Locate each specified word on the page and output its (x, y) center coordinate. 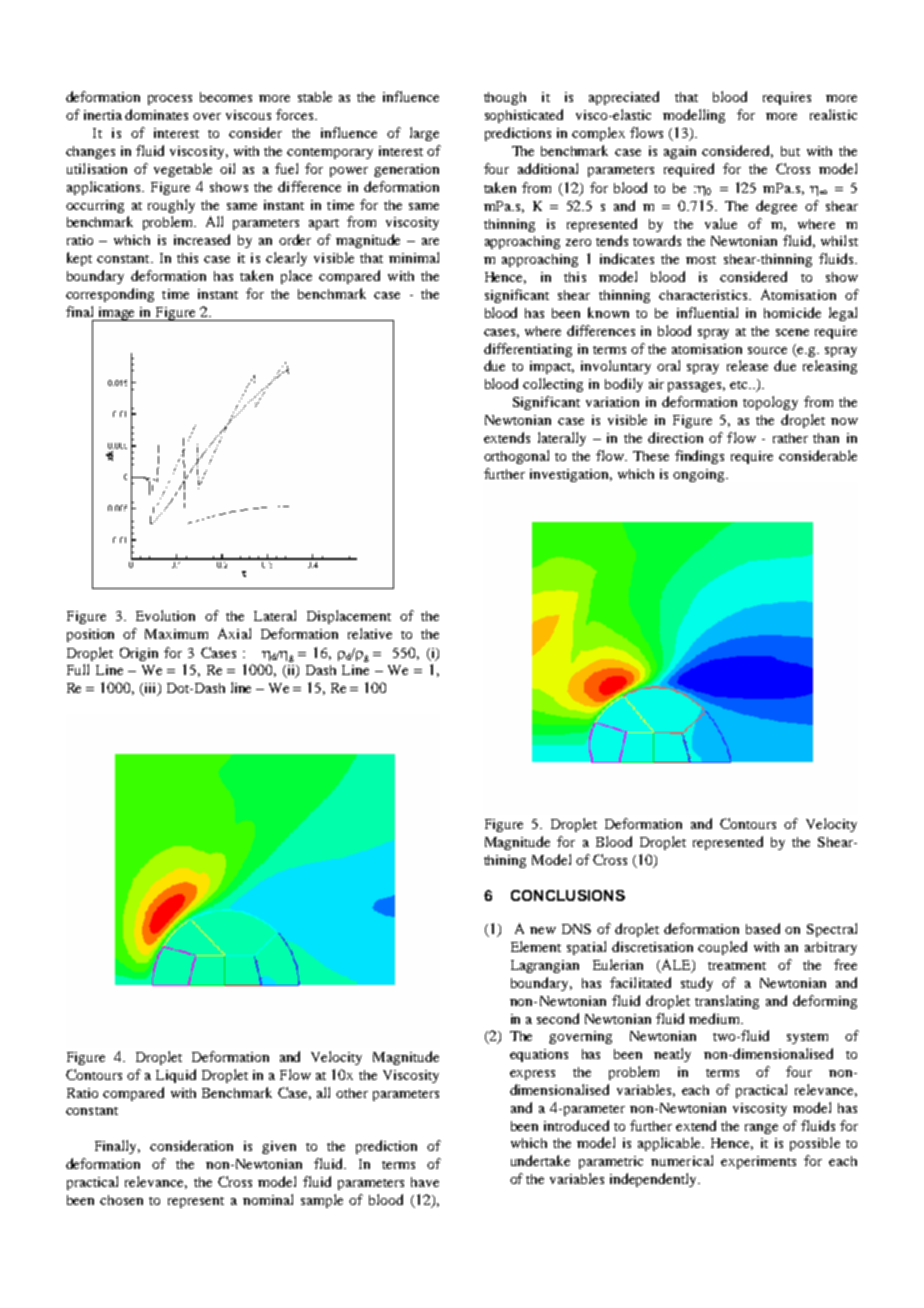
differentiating (528, 350)
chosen (121, 1200)
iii (150, 689)
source (767, 350)
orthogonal (516, 457)
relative (370, 633)
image (117, 314)
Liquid (176, 1076)
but (790, 151)
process (170, 100)
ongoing (700, 475)
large (424, 134)
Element (536, 946)
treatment (737, 966)
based (763, 928)
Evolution (165, 615)
